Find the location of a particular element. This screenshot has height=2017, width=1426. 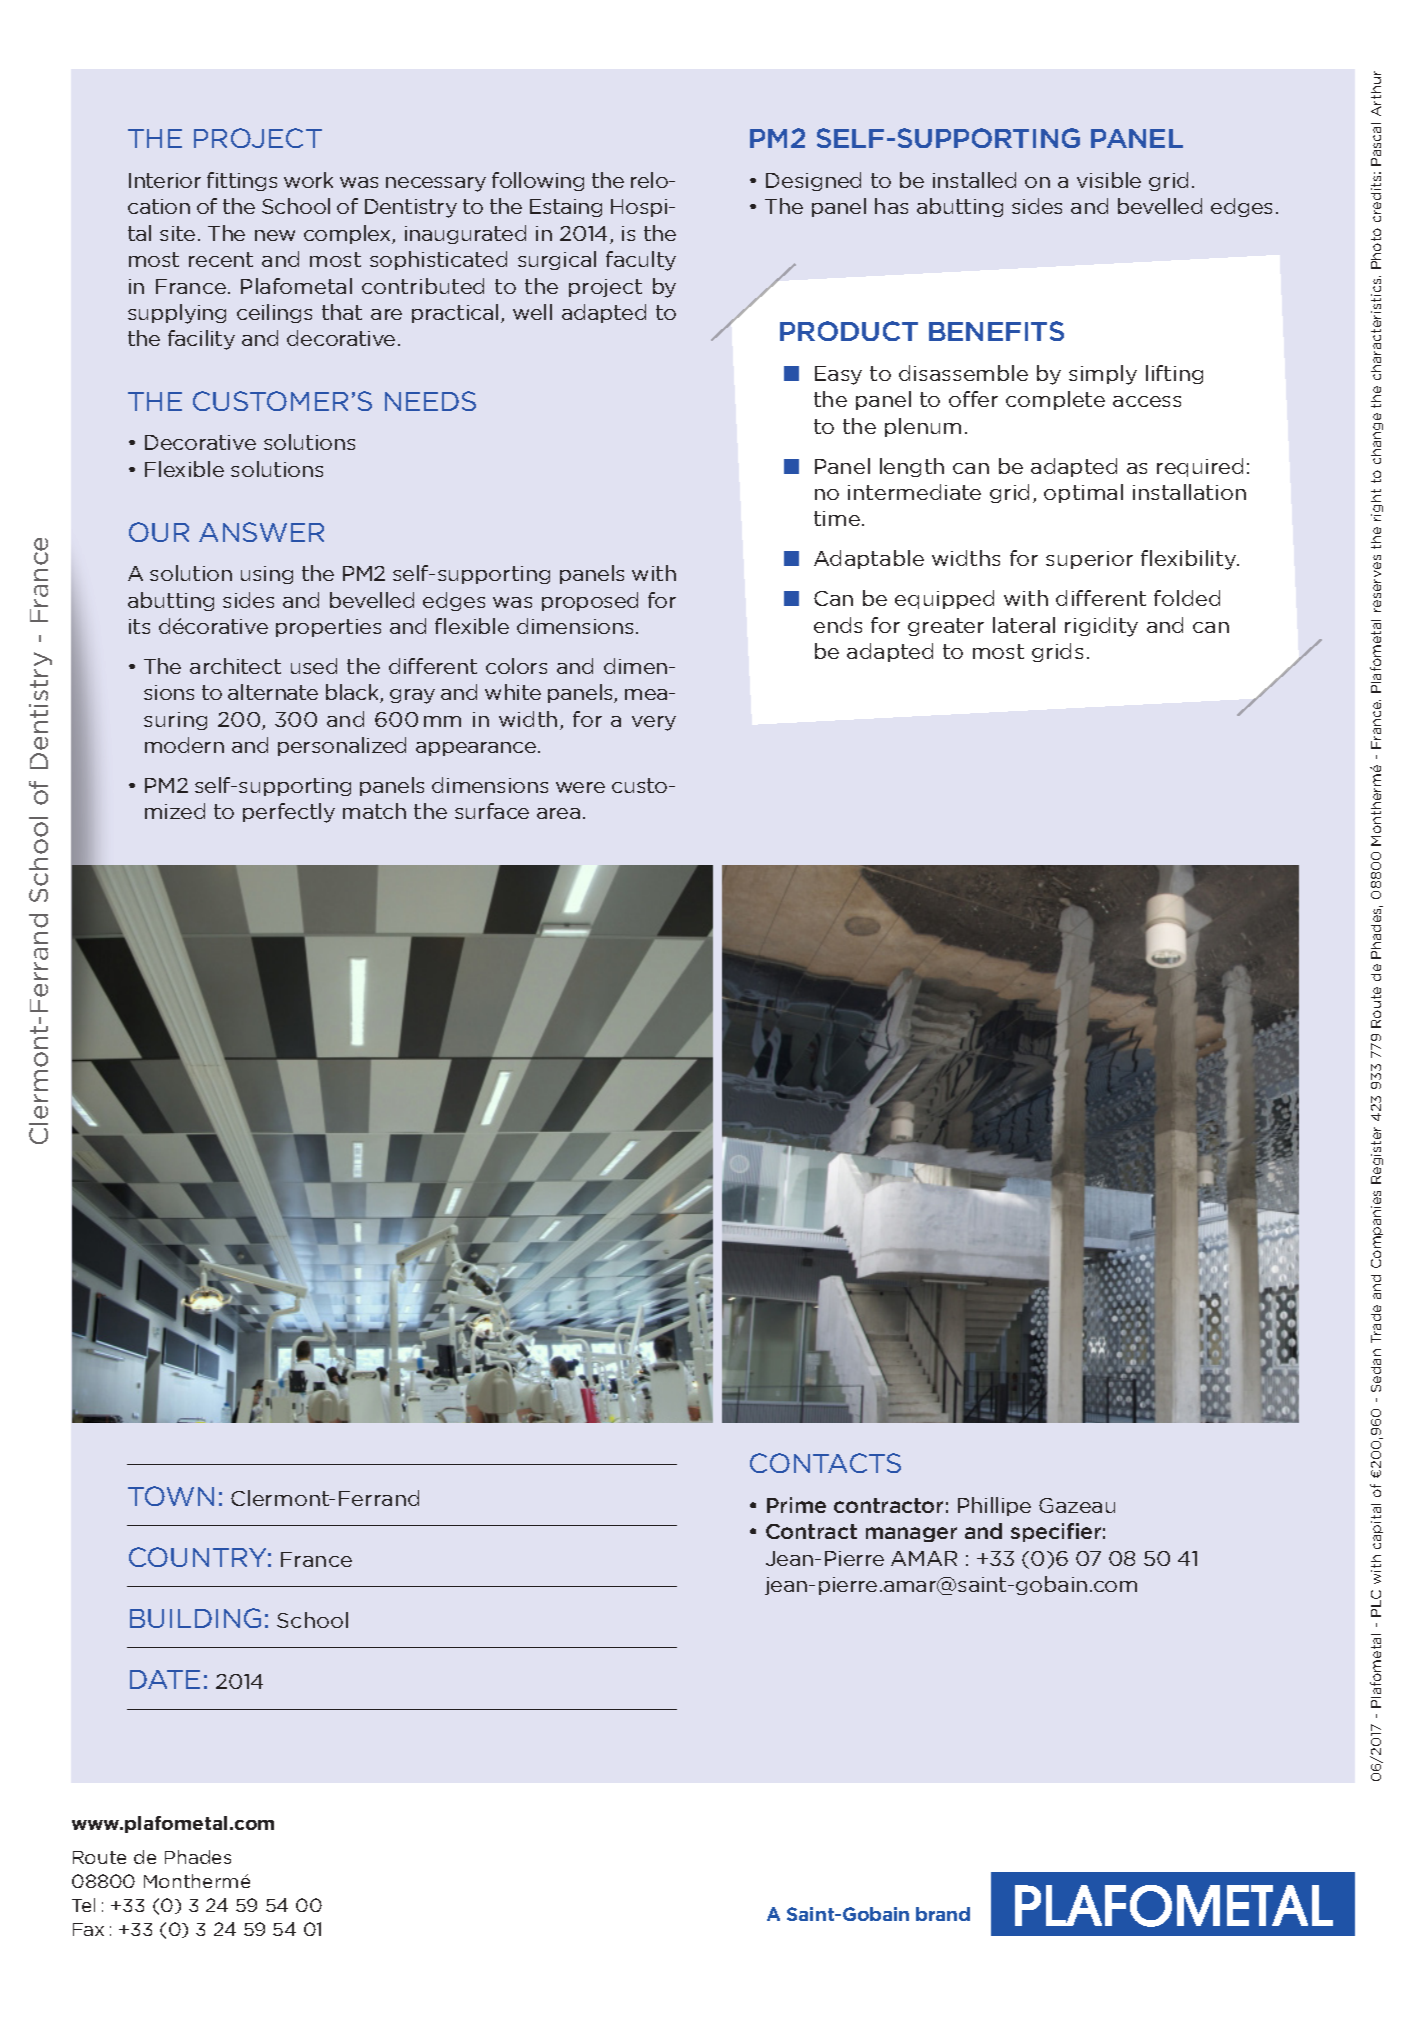

Phillipe is located at coordinates (994, 1506).
